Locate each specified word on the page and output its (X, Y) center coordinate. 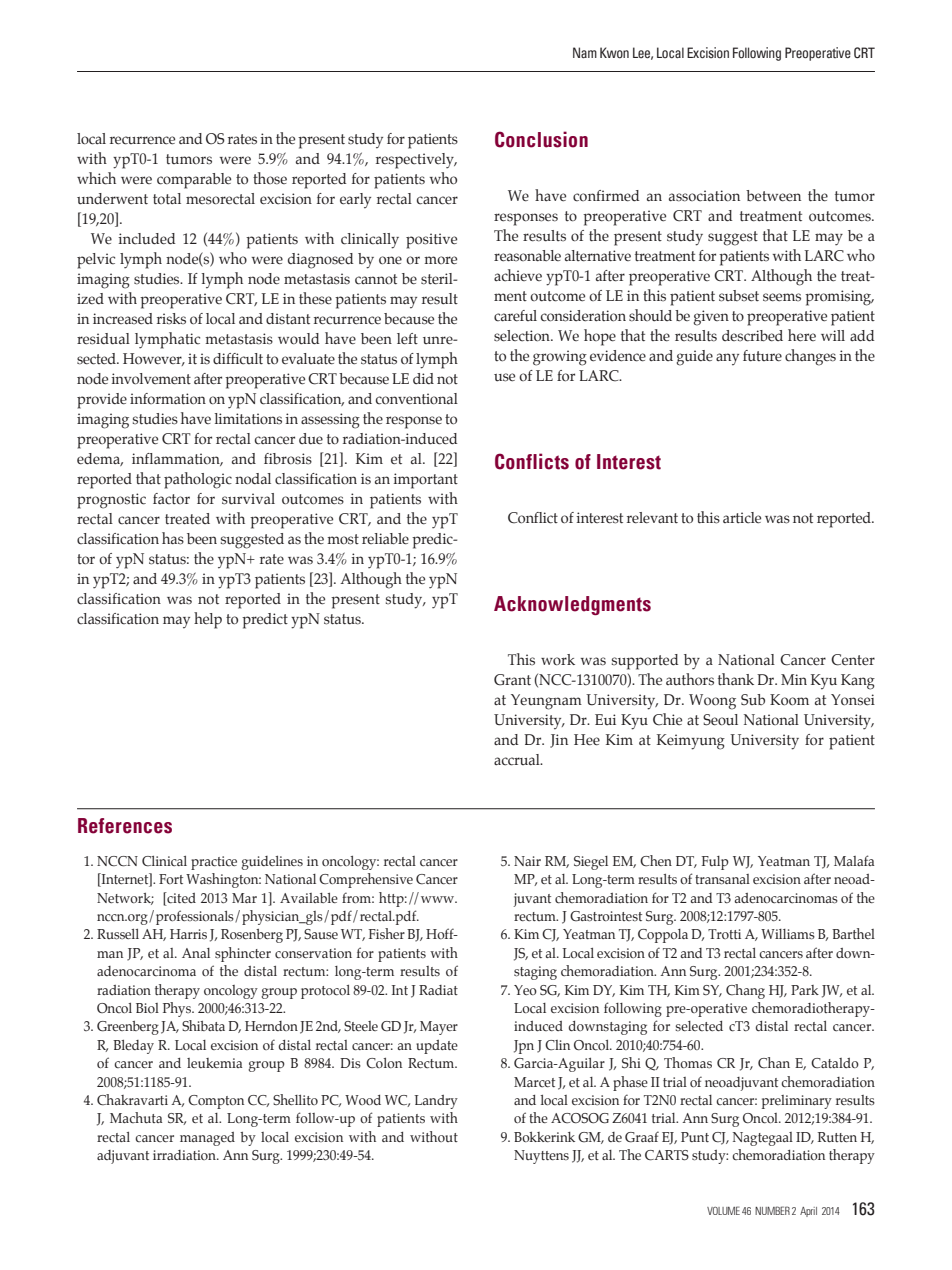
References (125, 826)
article (742, 518)
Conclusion (541, 139)
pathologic (198, 480)
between (773, 196)
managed (207, 1139)
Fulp (715, 863)
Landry (436, 1102)
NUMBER (772, 1210)
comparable (194, 181)
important (425, 481)
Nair (527, 861)
